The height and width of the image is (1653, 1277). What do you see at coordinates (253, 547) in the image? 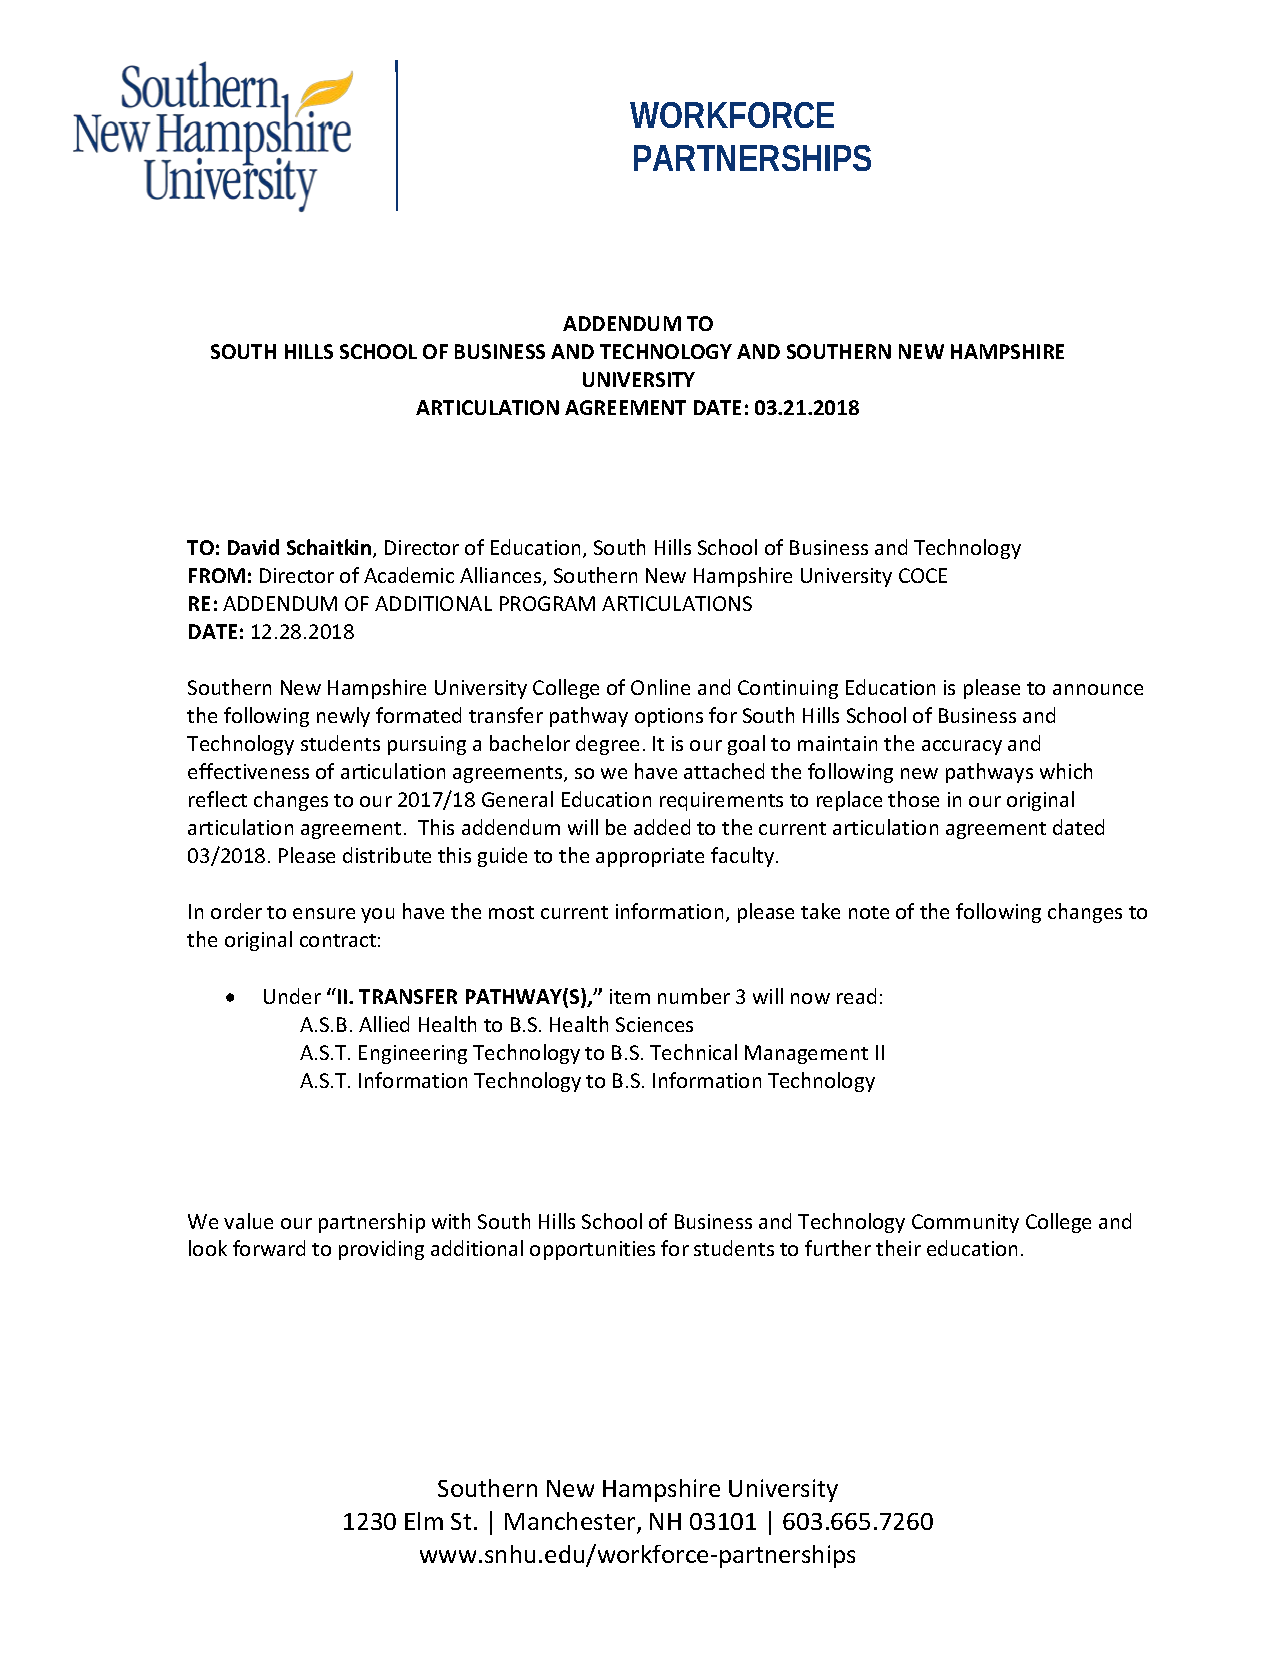
I see `David` at bounding box center [253, 547].
